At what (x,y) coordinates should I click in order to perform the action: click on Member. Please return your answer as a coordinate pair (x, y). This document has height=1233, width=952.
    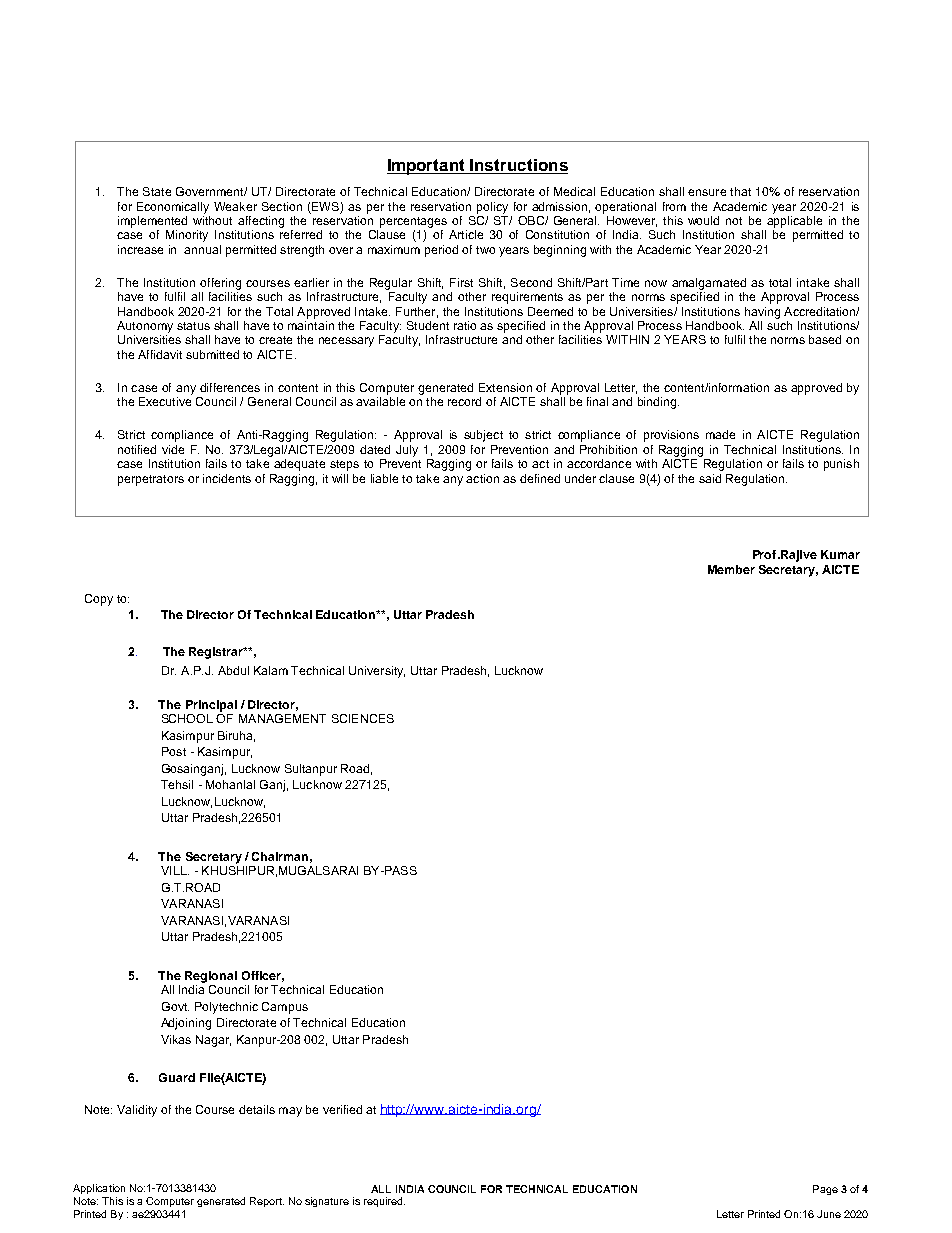
    Looking at the image, I should click on (731, 569).
